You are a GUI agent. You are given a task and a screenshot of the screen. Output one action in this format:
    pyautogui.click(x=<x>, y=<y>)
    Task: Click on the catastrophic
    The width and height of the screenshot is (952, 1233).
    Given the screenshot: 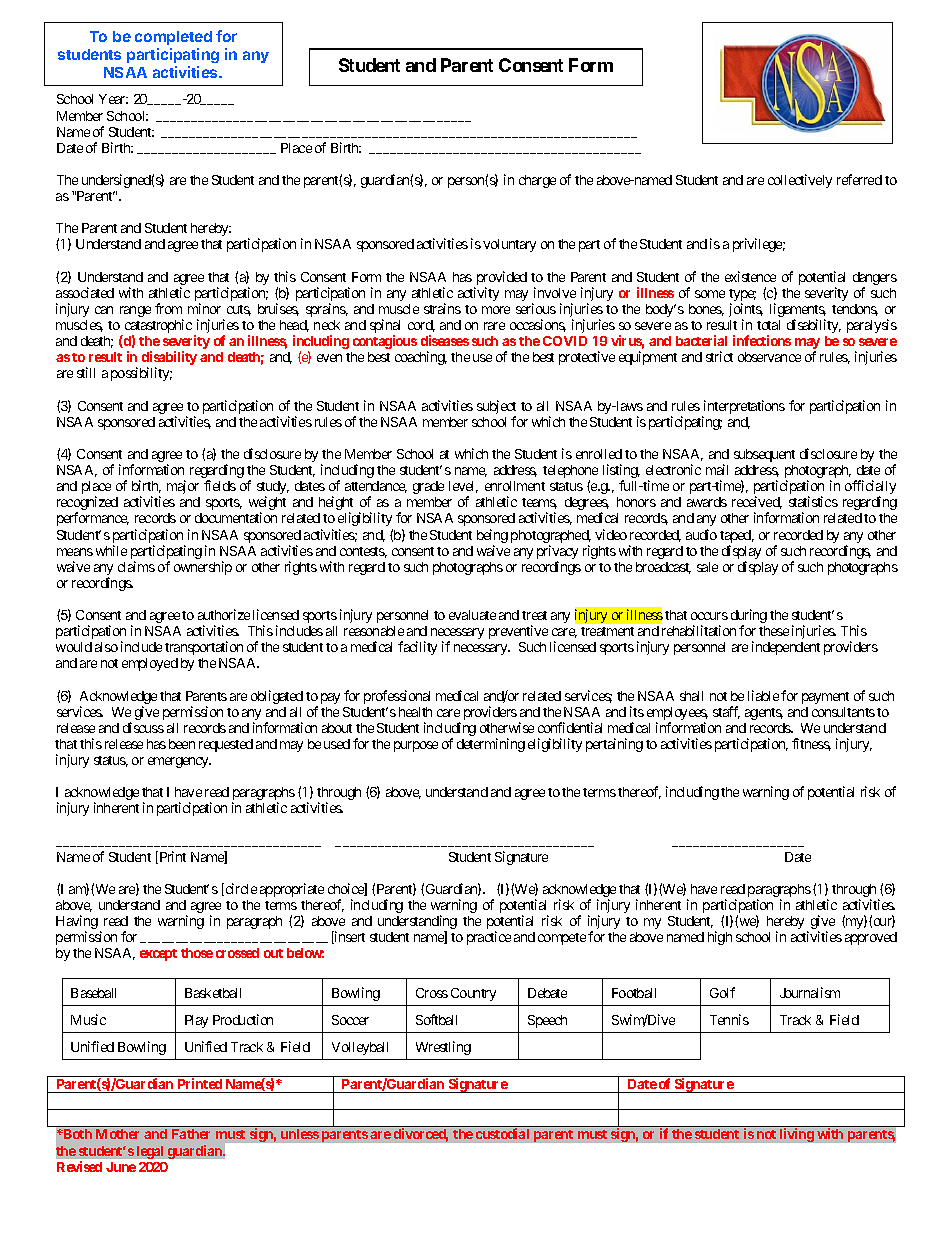 What is the action you would take?
    pyautogui.click(x=157, y=327)
